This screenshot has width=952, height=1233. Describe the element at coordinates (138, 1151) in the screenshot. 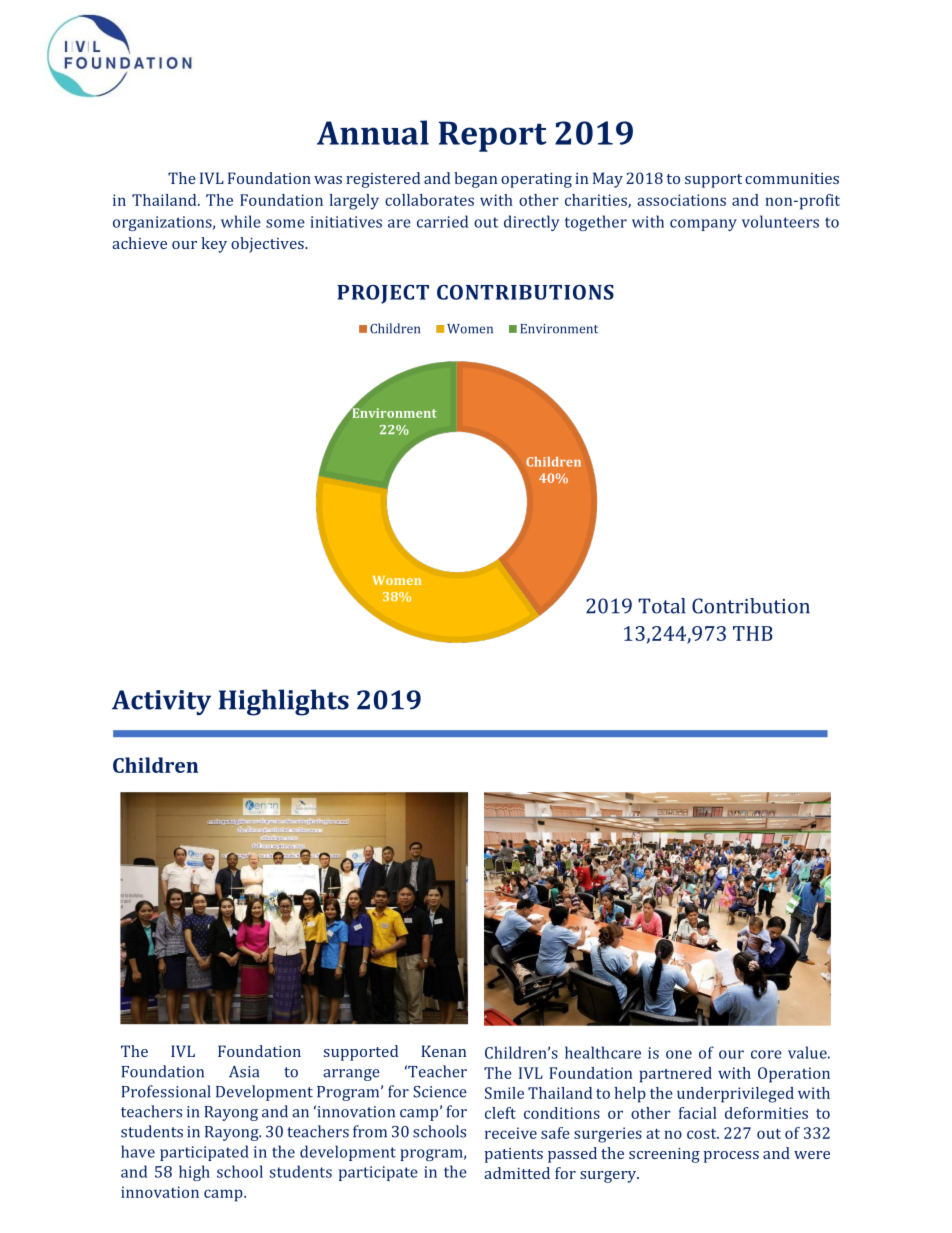

I see `have` at that location.
